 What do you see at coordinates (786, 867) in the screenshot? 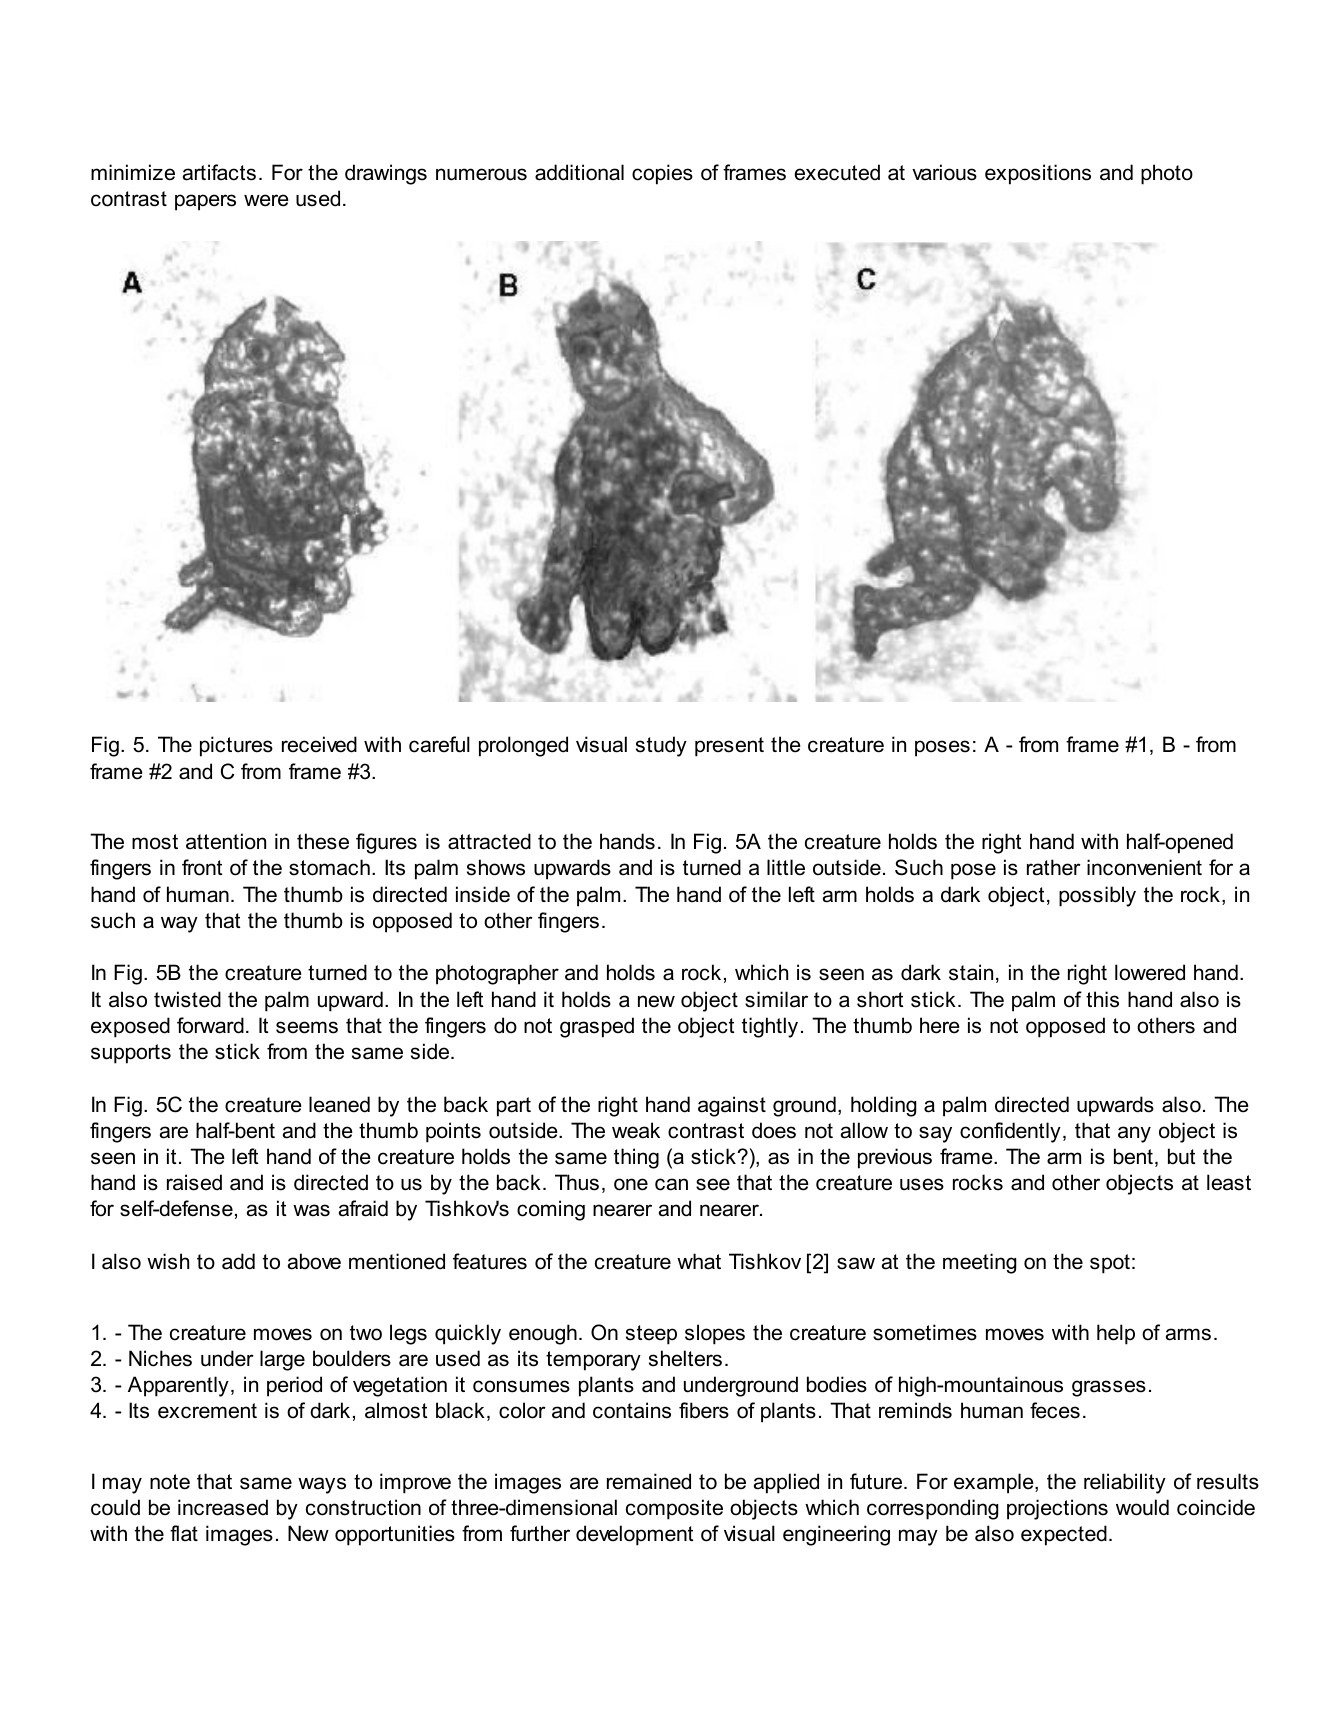
I see `little` at bounding box center [786, 867].
